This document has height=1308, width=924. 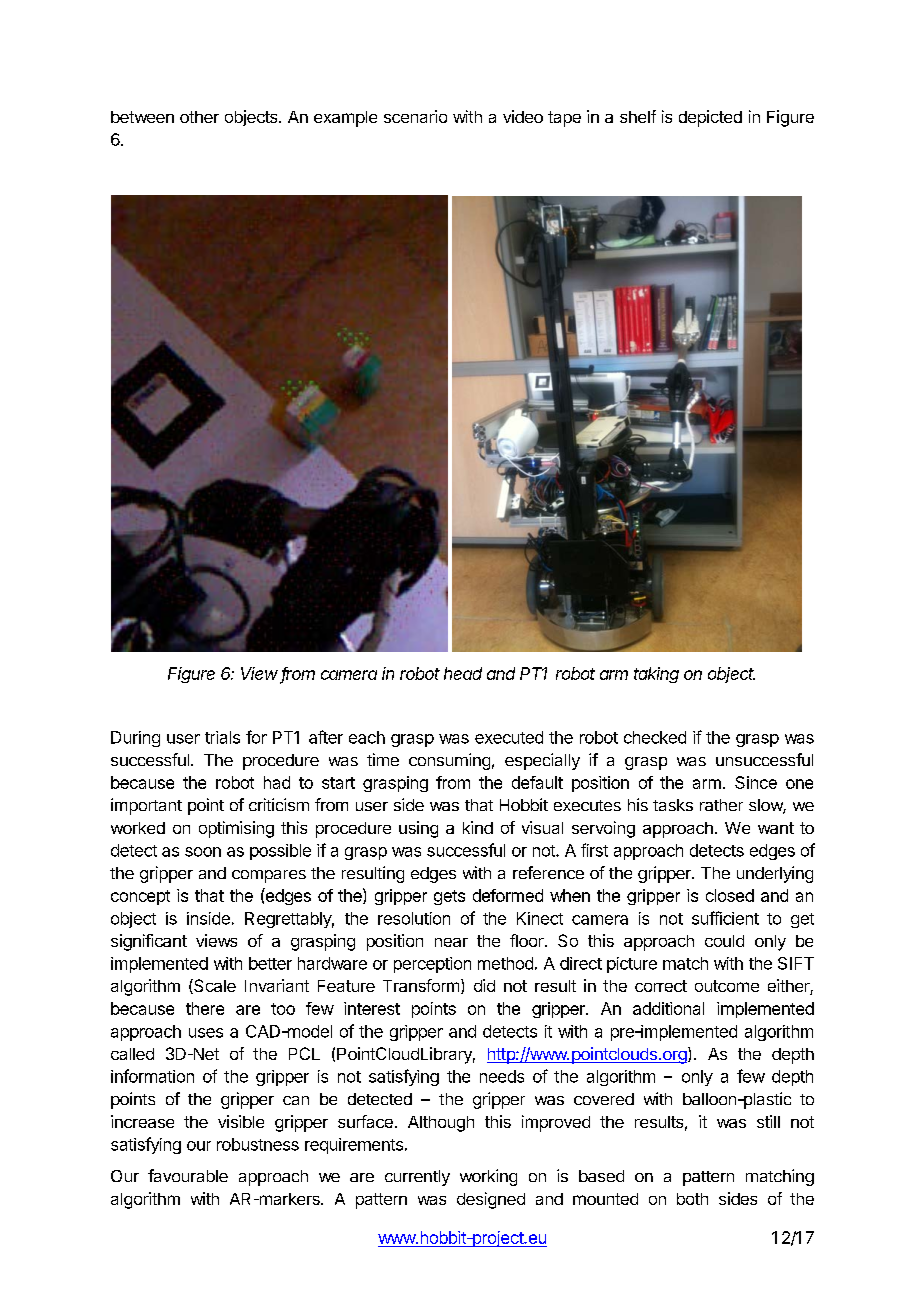 I want to click on favourable, so click(x=188, y=1175).
